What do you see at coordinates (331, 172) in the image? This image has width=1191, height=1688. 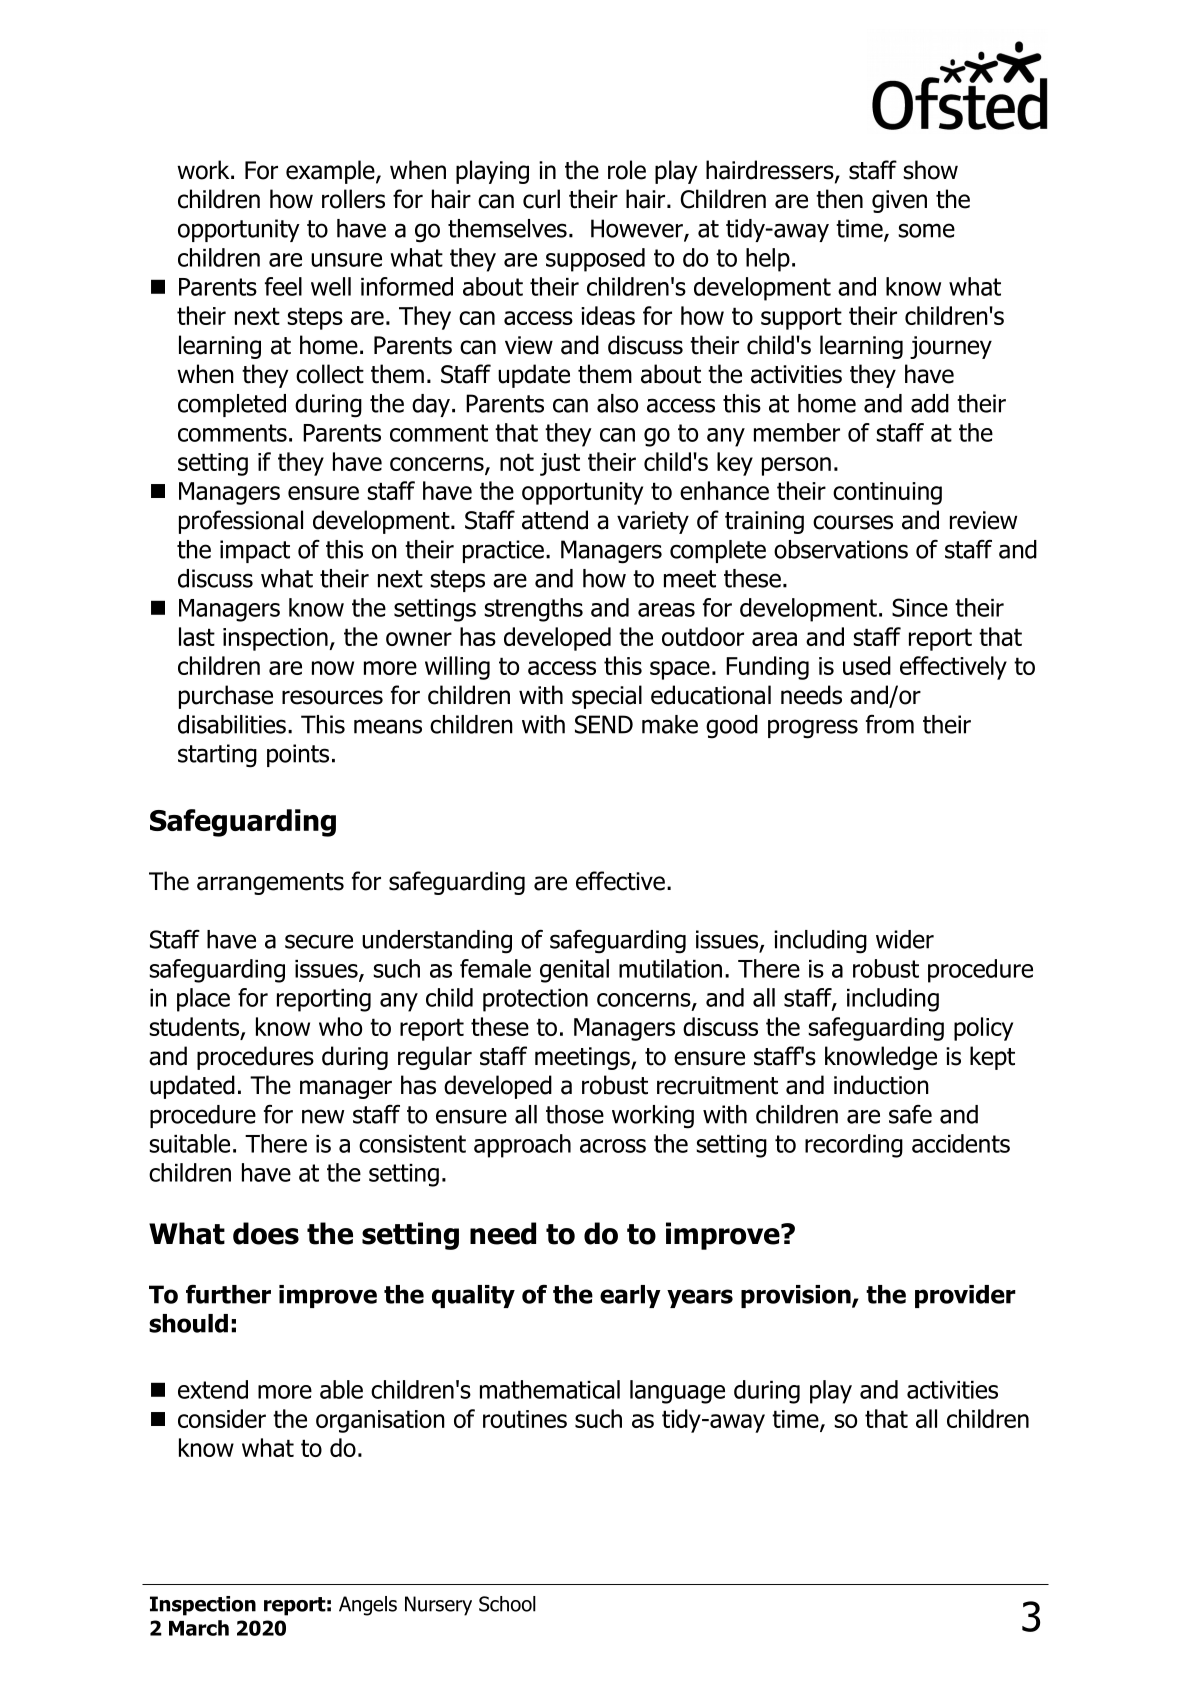 I see `example` at bounding box center [331, 172].
